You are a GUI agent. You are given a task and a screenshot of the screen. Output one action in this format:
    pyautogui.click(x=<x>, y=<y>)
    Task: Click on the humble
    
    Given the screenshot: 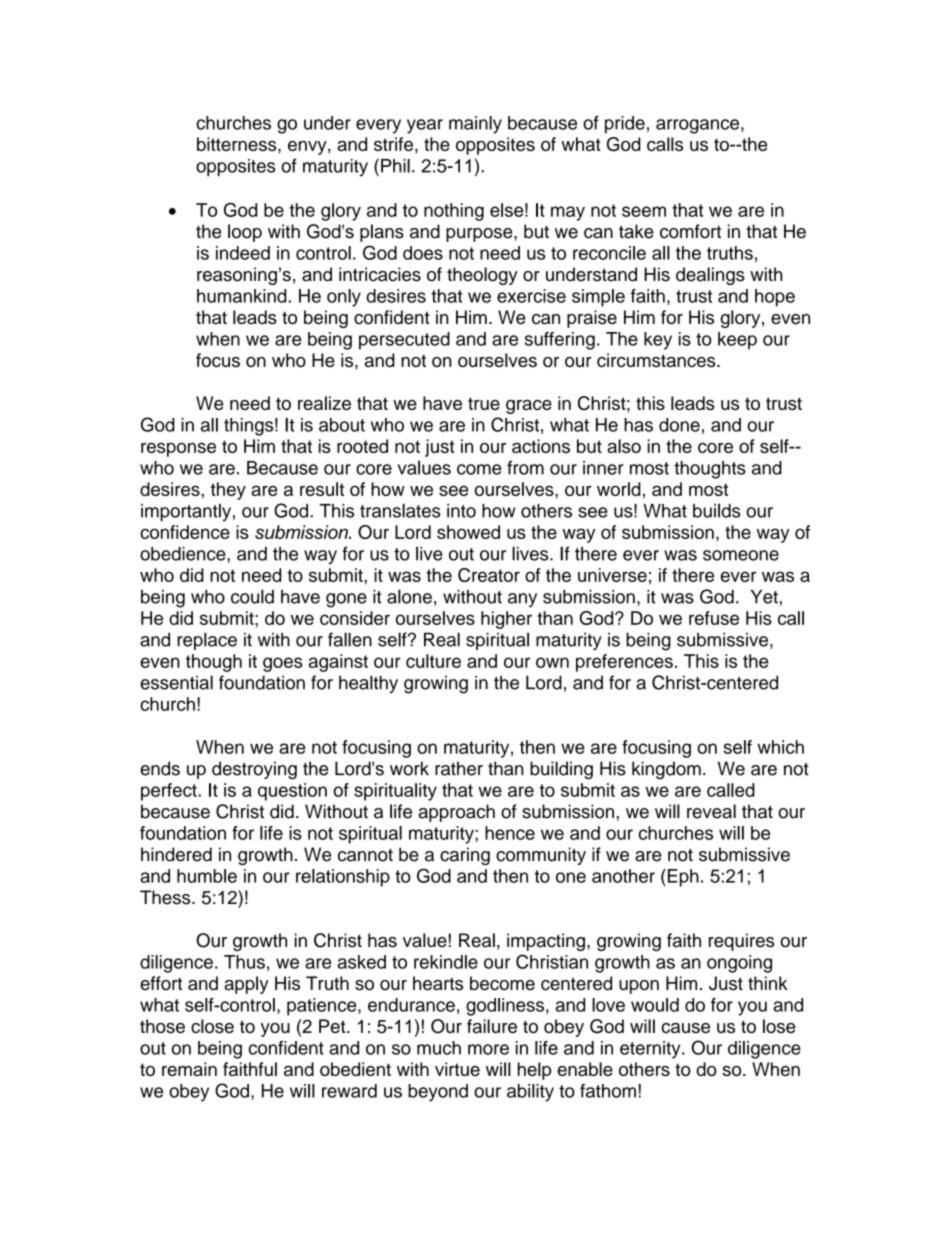 What is the action you would take?
    pyautogui.click(x=207, y=876)
